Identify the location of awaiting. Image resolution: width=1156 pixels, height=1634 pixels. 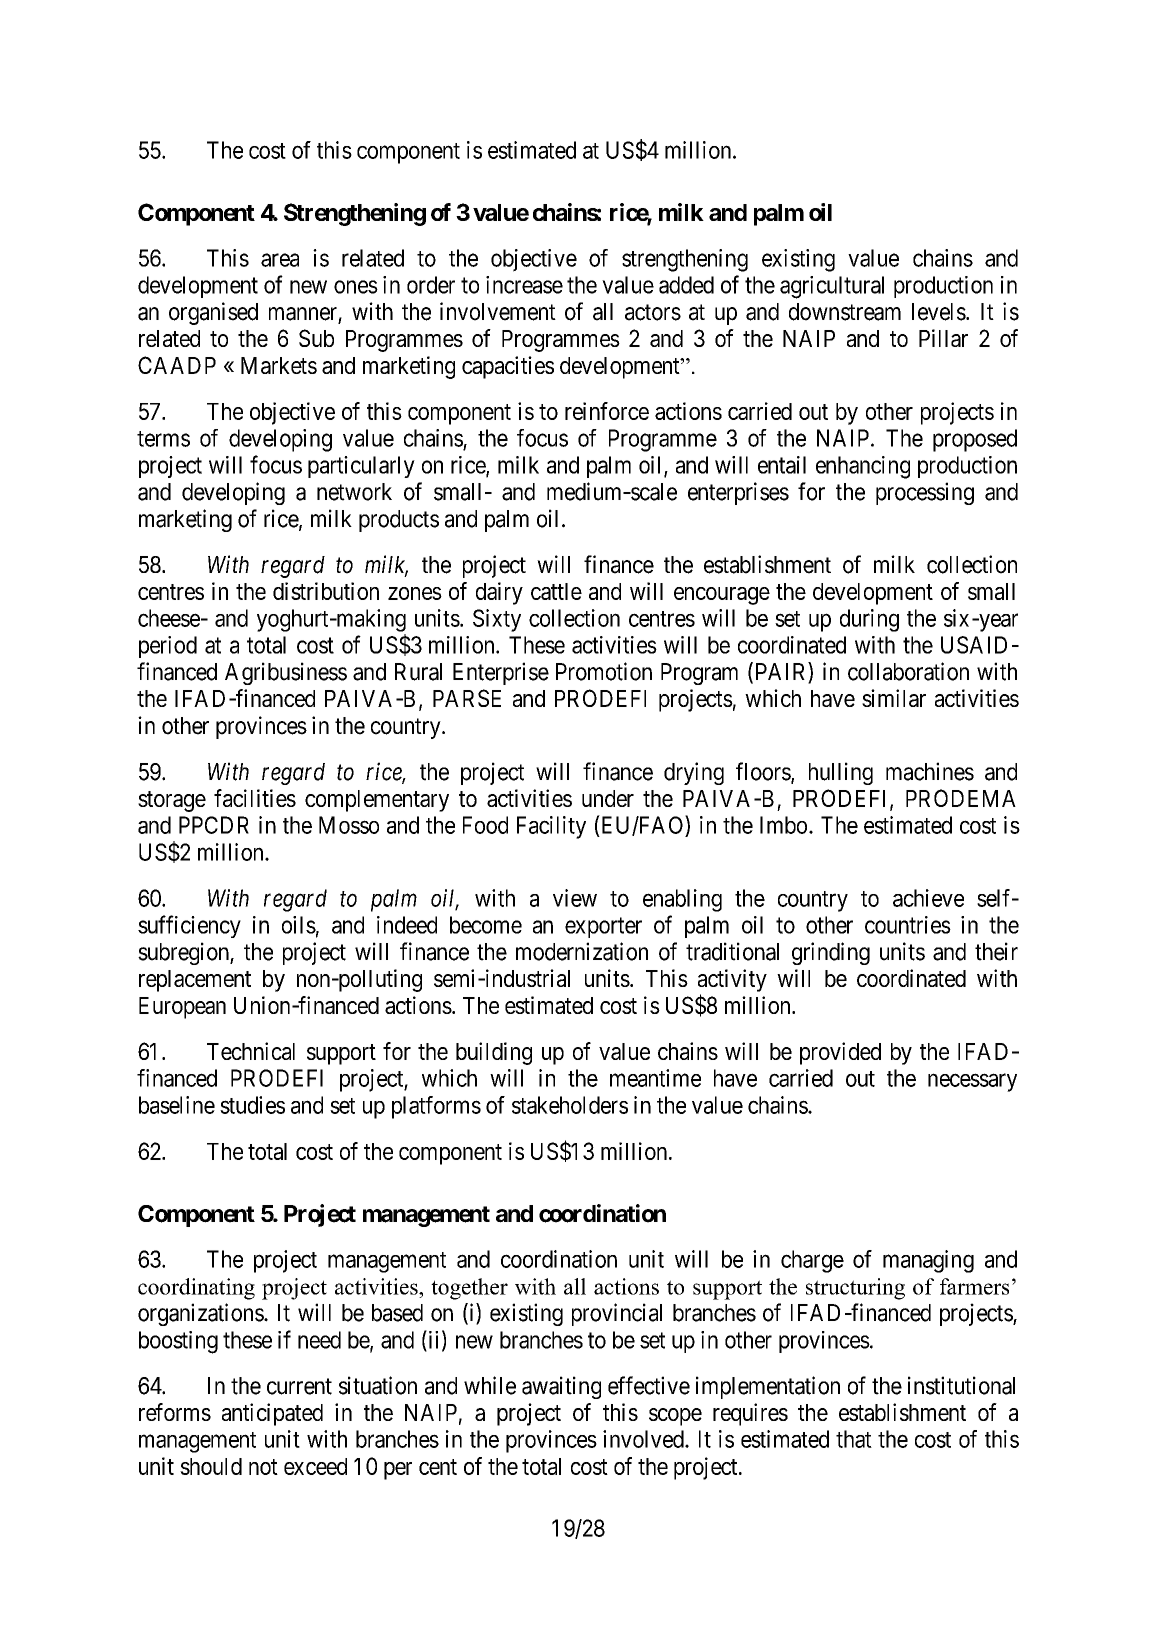
(561, 1387).
